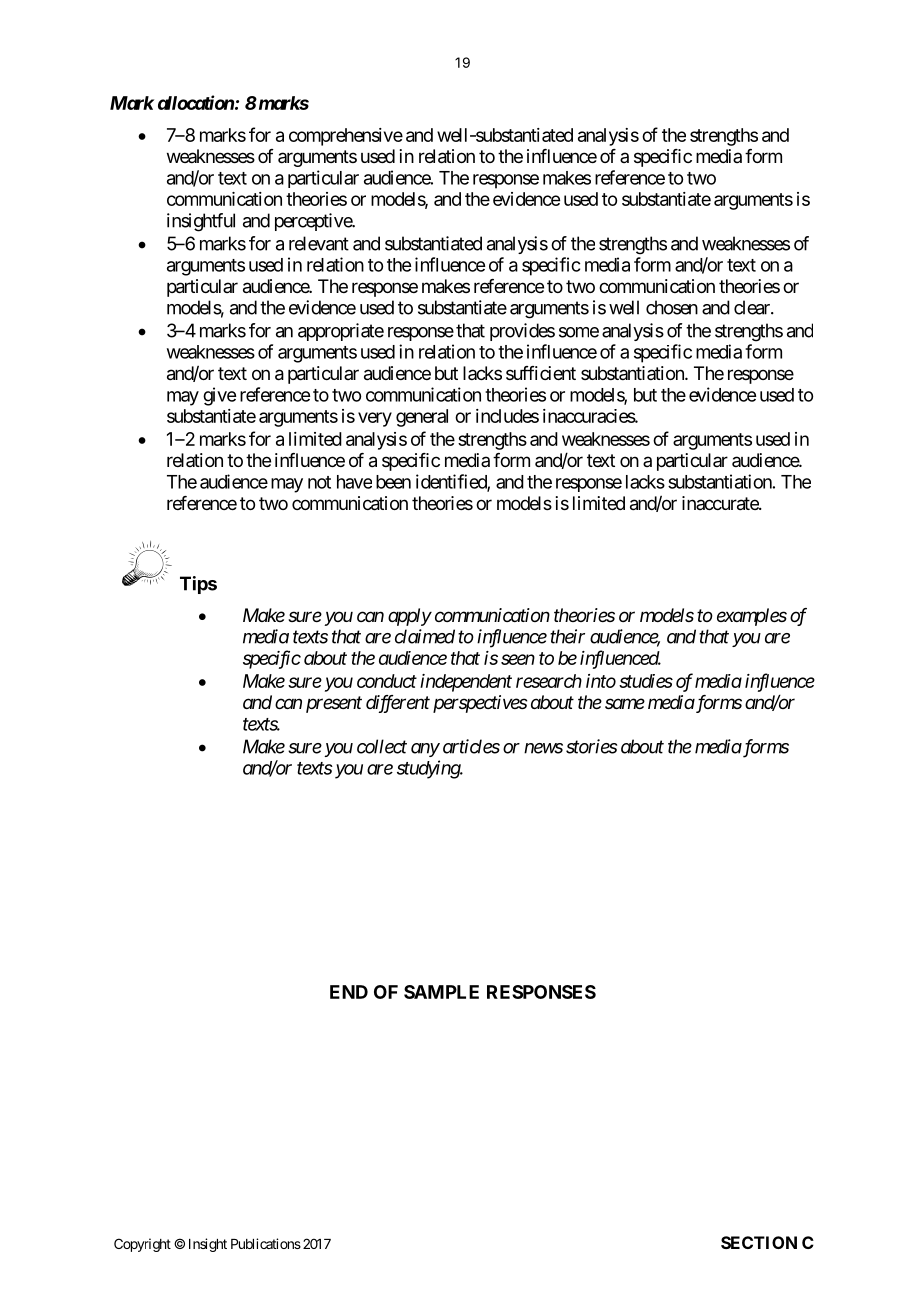 This page has height=1308, width=924. I want to click on Copyright, so click(142, 1245).
